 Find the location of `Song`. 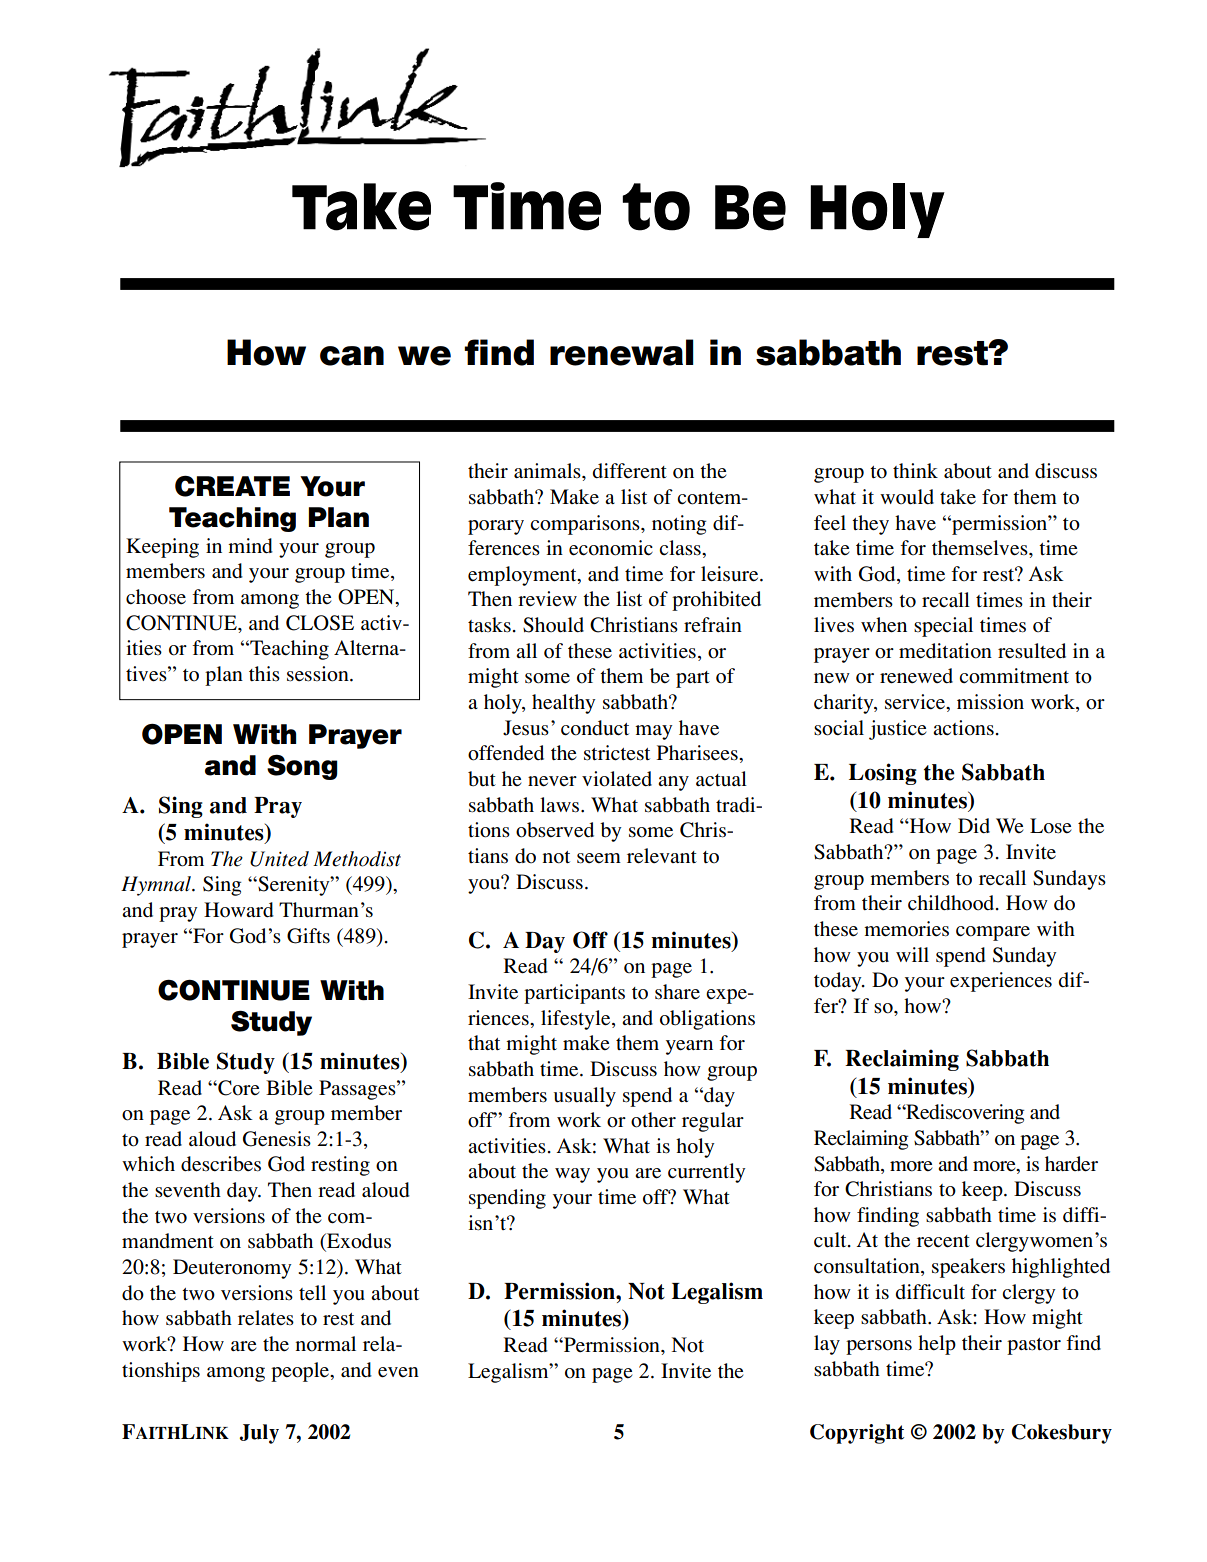

Song is located at coordinates (302, 767).
